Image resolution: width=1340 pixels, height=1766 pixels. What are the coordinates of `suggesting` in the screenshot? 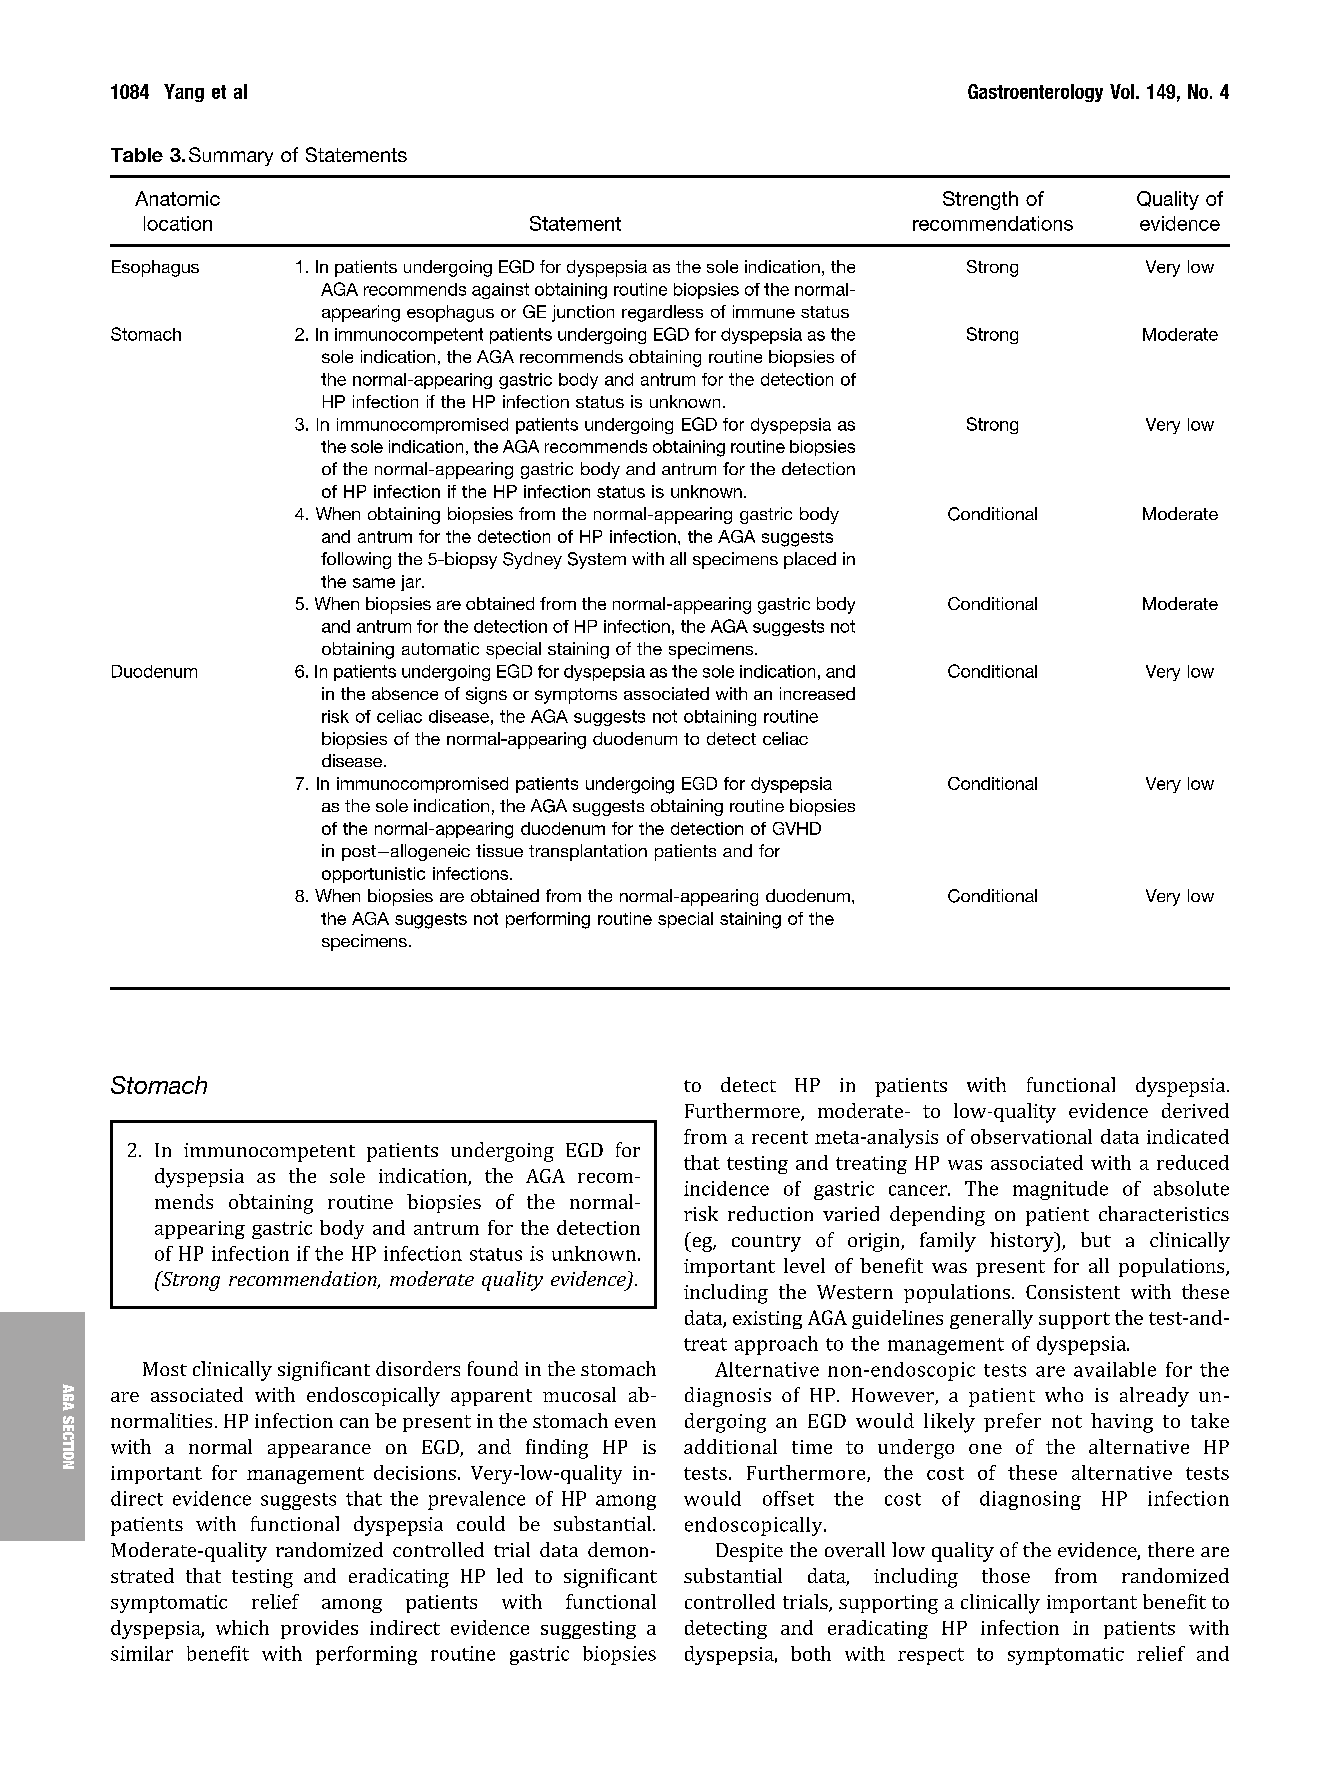 It's located at (588, 1630).
